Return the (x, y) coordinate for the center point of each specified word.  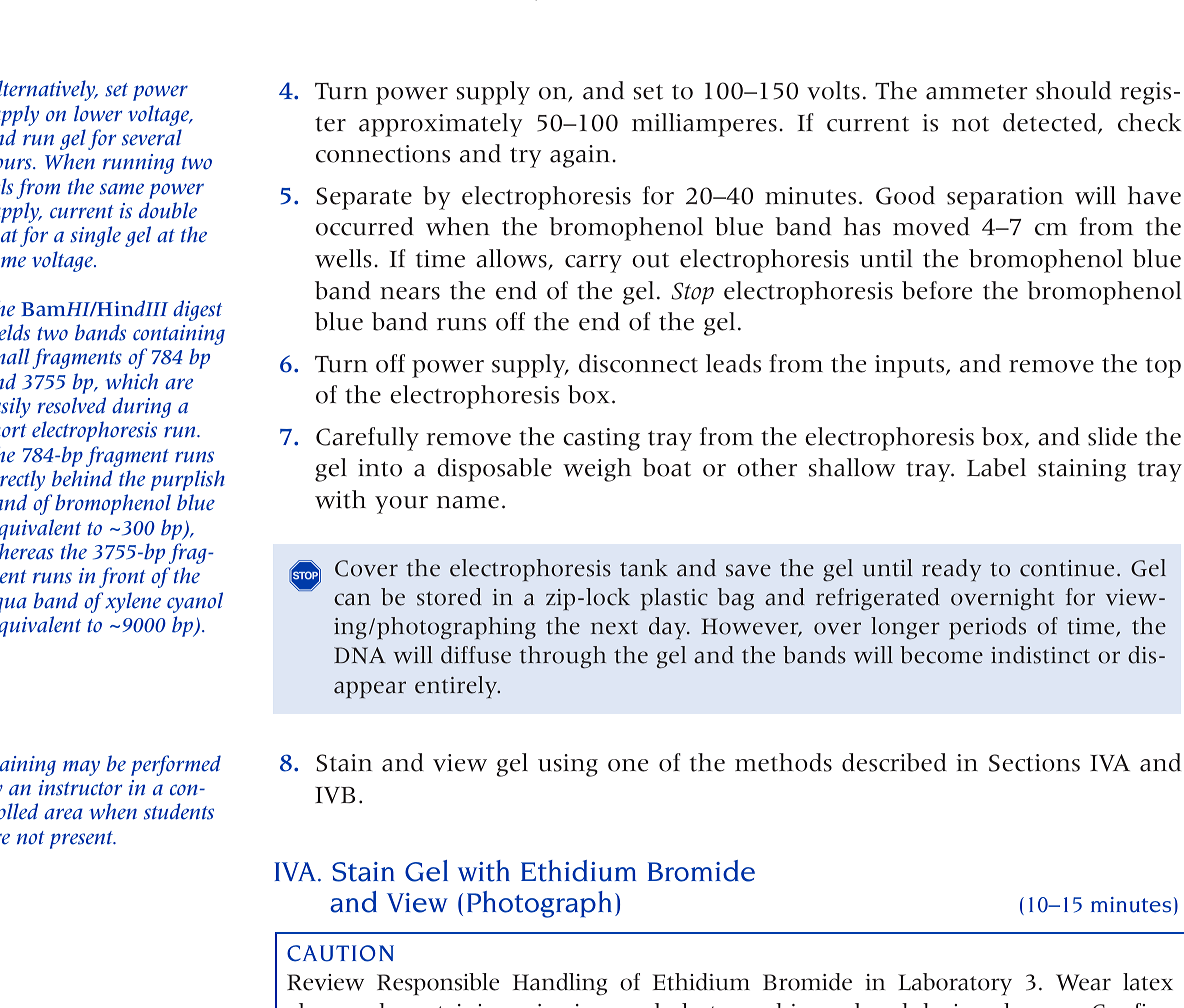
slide (1112, 436)
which (132, 381)
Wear (1083, 982)
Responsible (438, 984)
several (152, 137)
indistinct (1040, 655)
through (562, 657)
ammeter (976, 92)
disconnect (638, 363)
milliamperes (704, 125)
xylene (133, 602)
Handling (560, 984)
